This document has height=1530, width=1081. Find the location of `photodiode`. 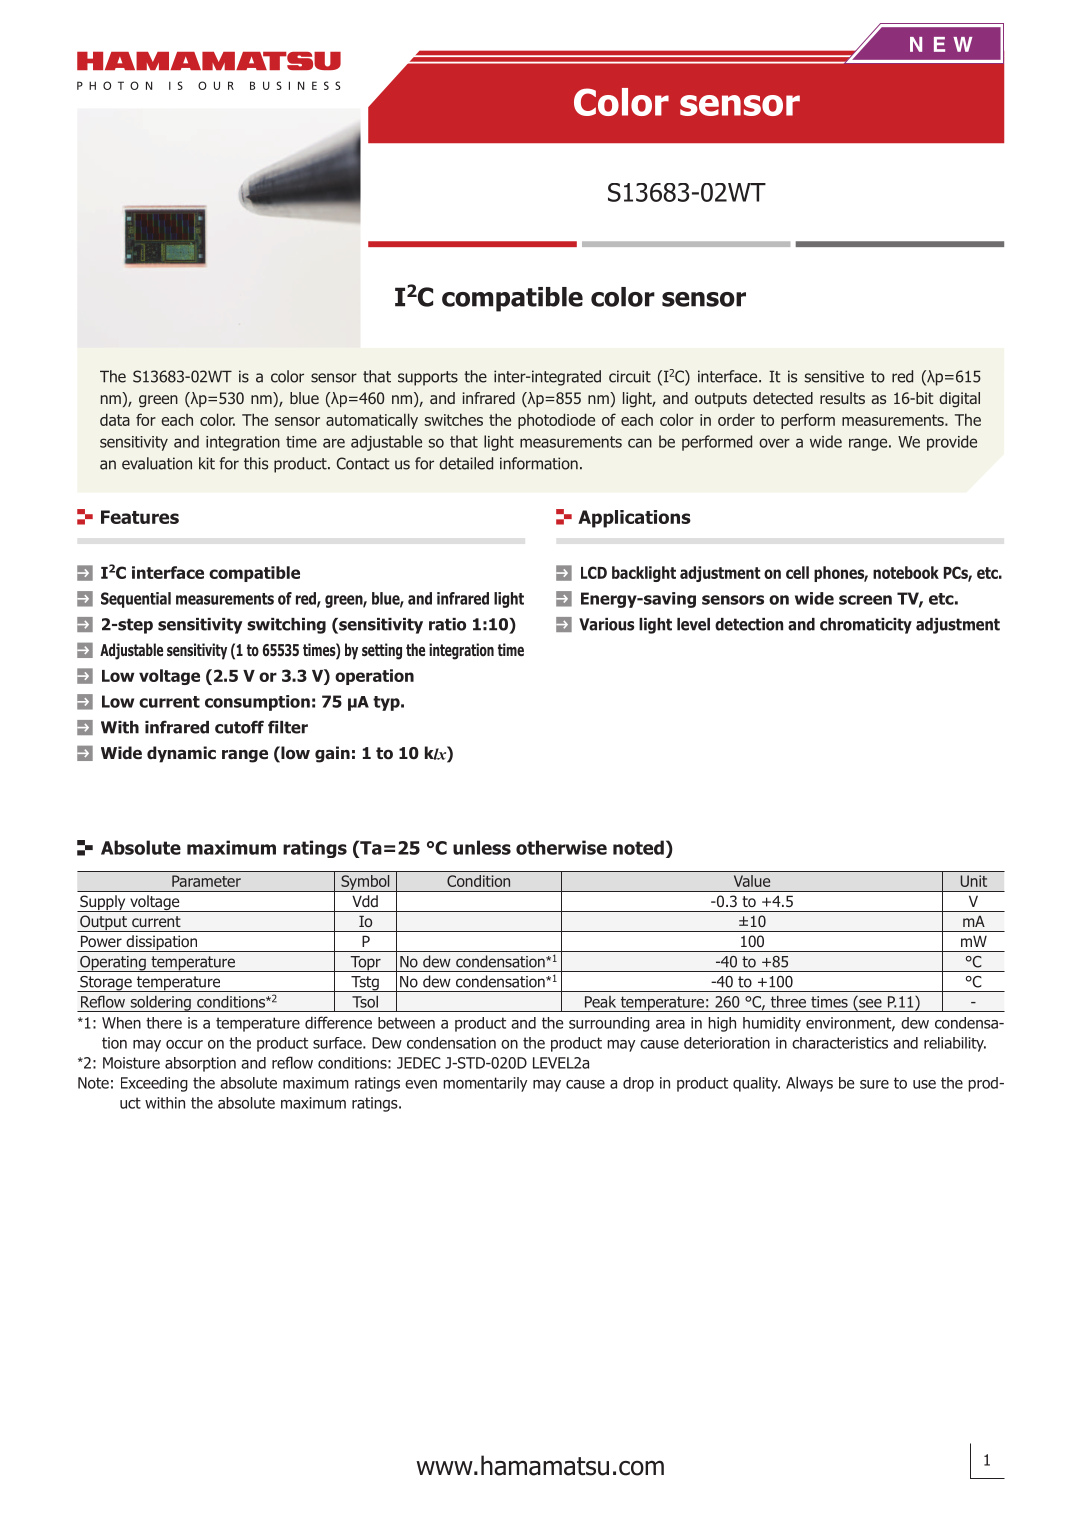

photodiode is located at coordinates (556, 421).
